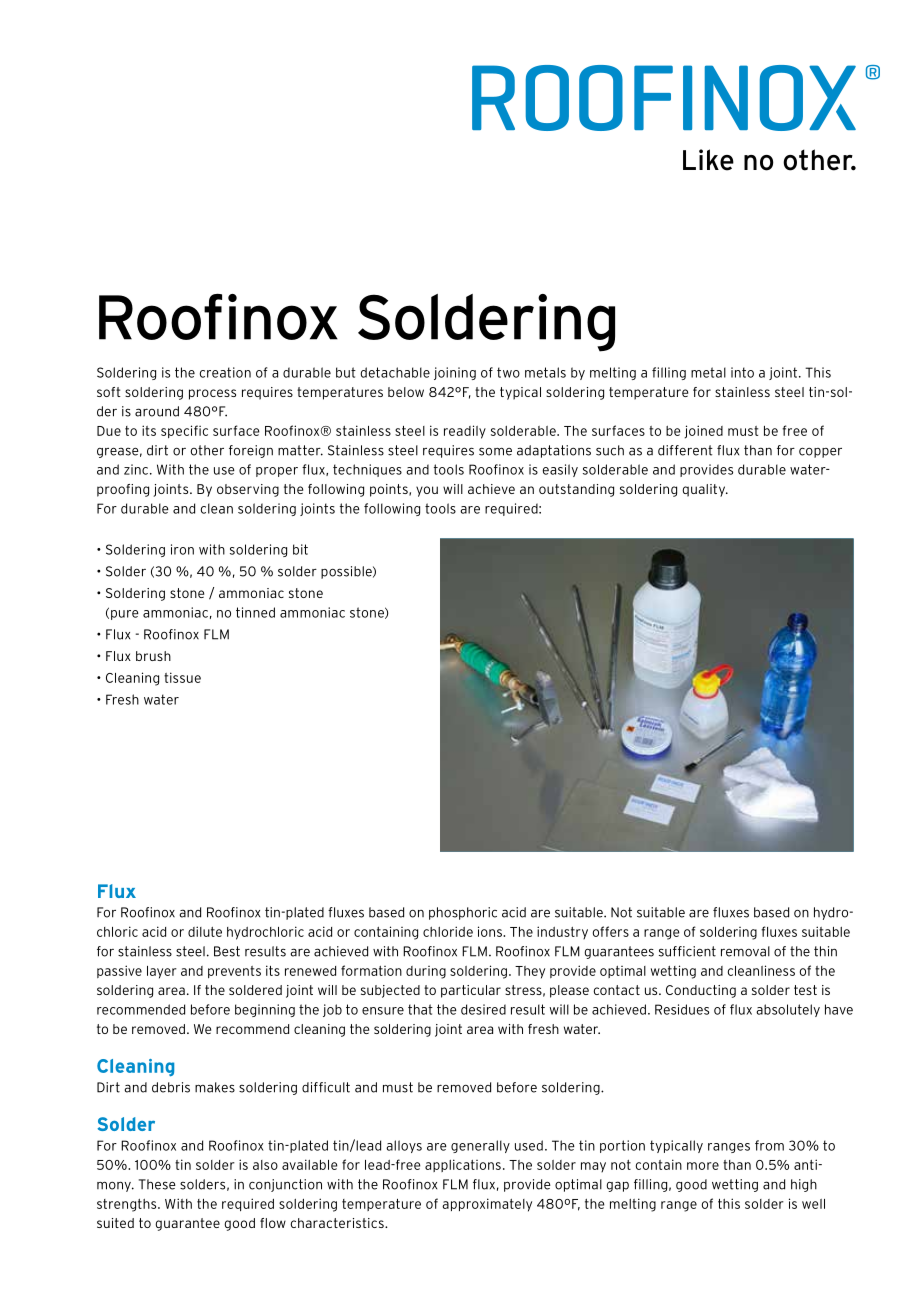 This screenshot has height=1308, width=924. I want to click on approximately, so click(487, 1205).
